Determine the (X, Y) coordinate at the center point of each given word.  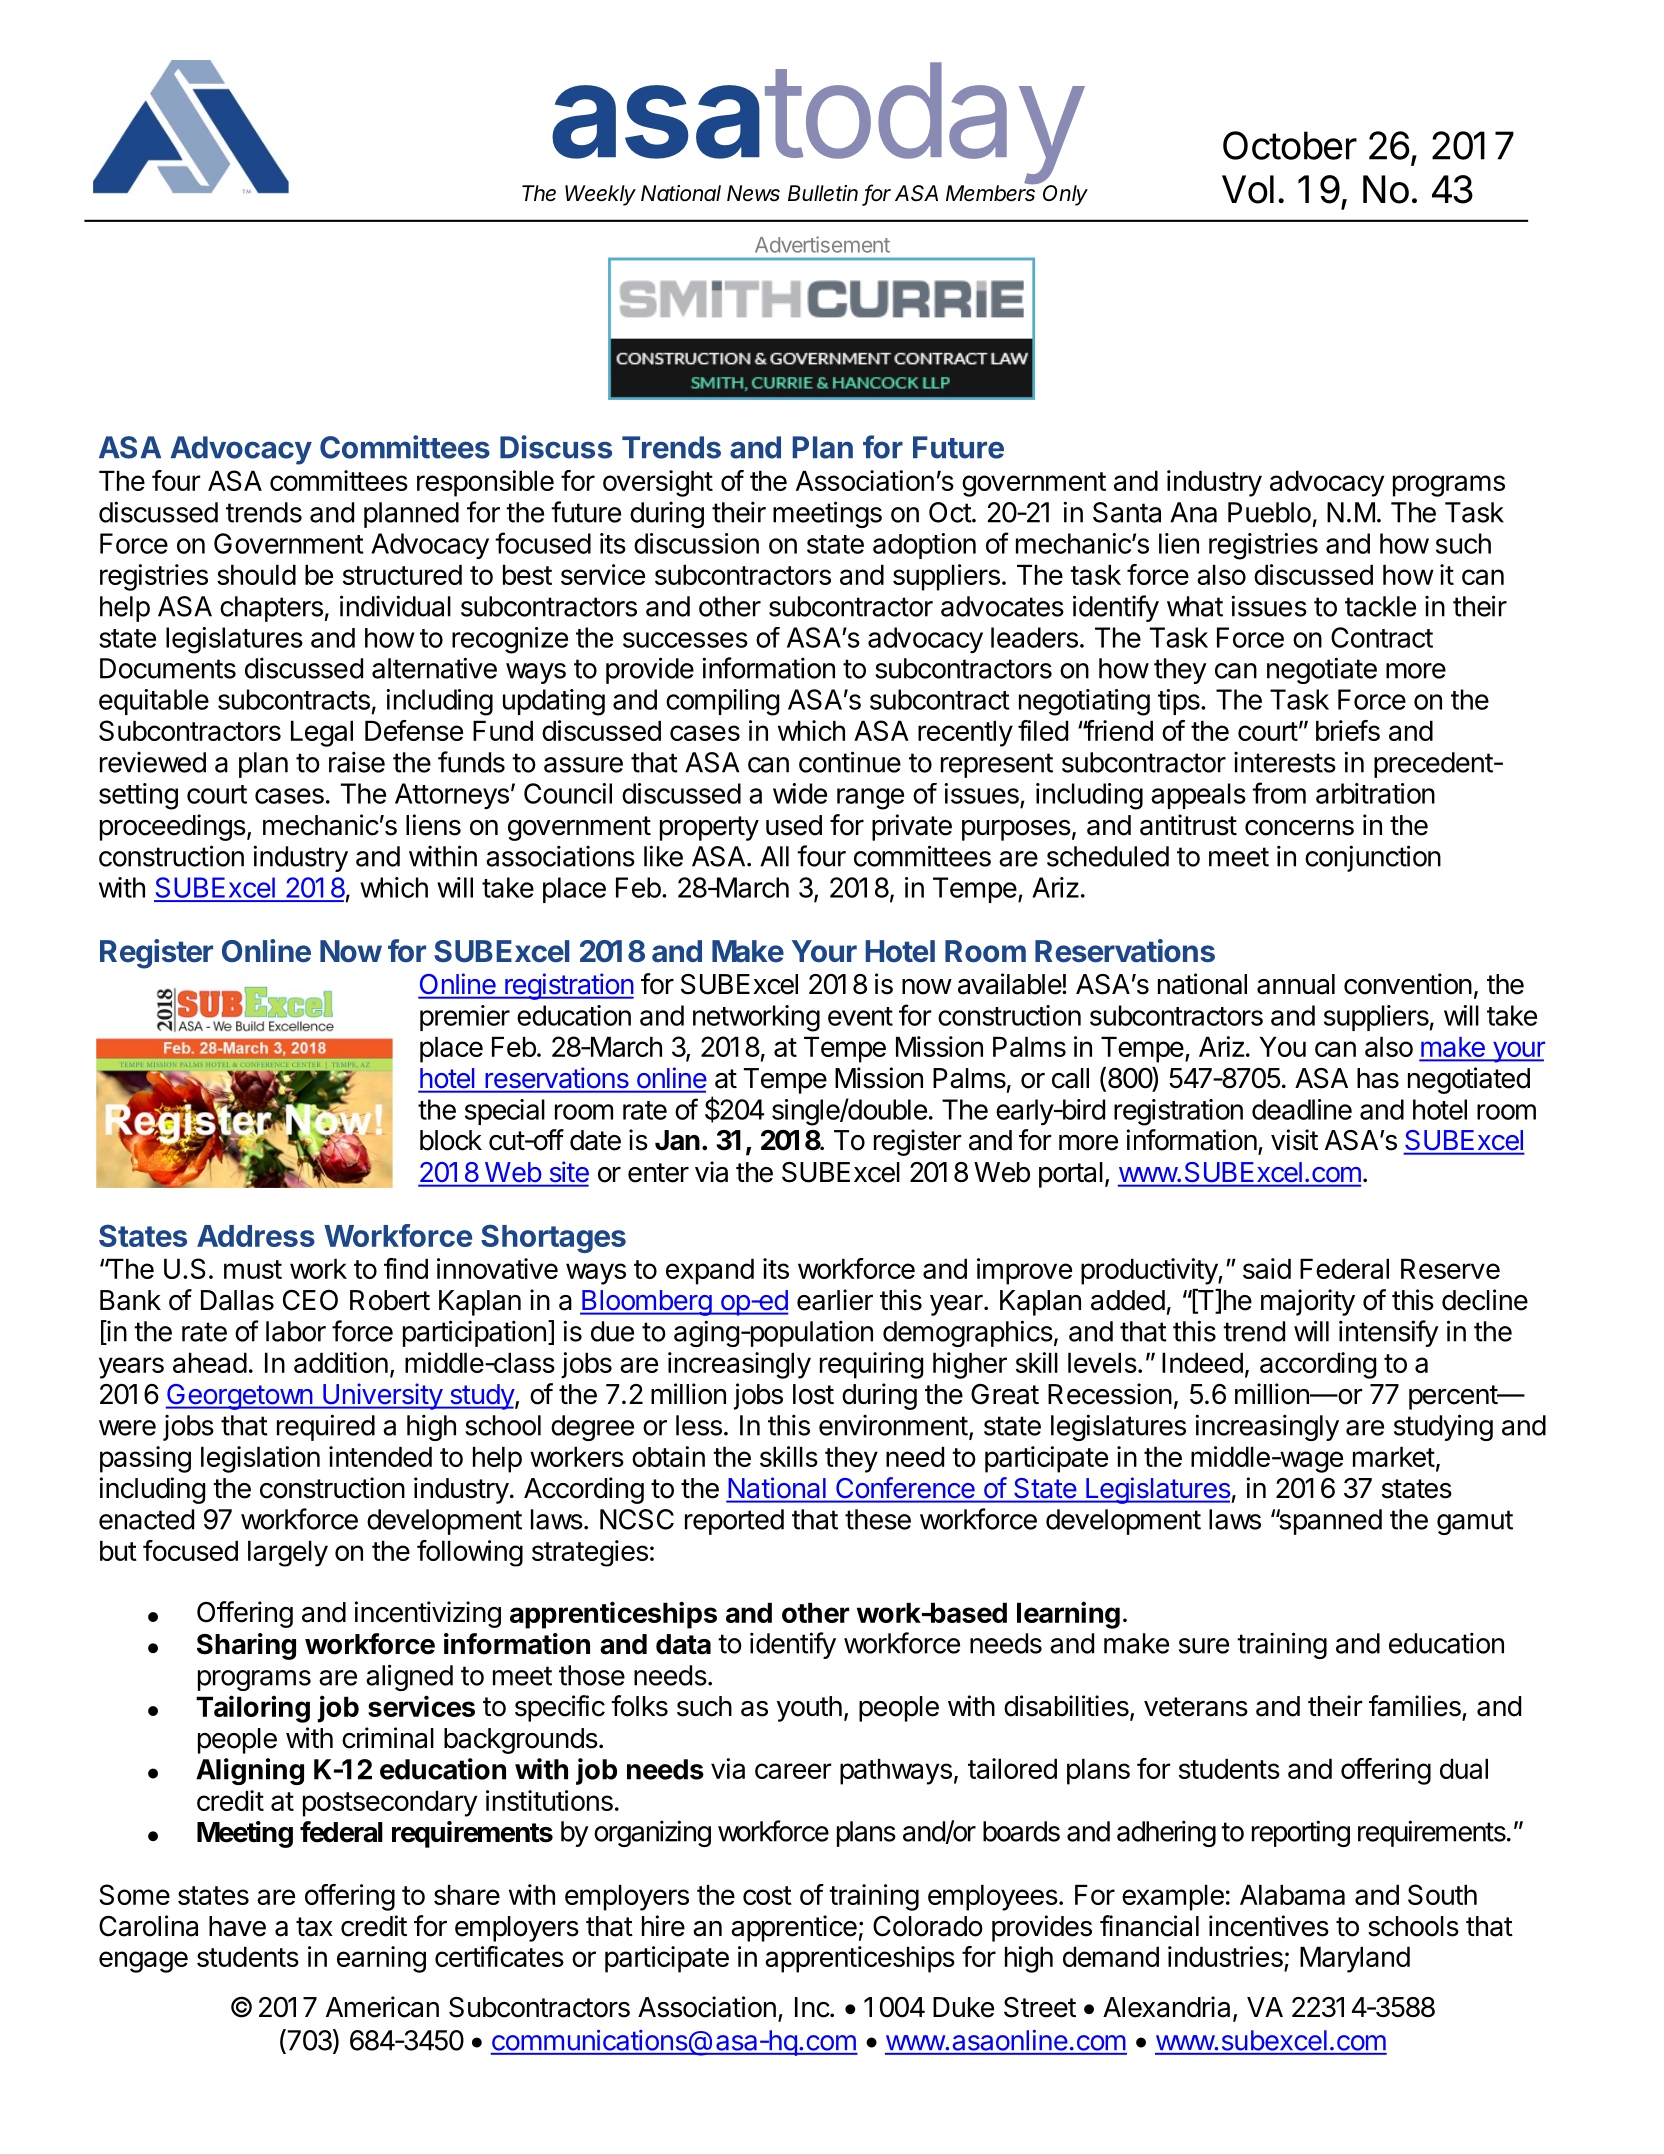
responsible (485, 483)
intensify (1389, 1333)
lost (813, 1394)
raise (357, 762)
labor (296, 1331)
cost (767, 1895)
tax (314, 1927)
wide (800, 793)
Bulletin (823, 193)
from (1279, 793)
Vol (1248, 189)
